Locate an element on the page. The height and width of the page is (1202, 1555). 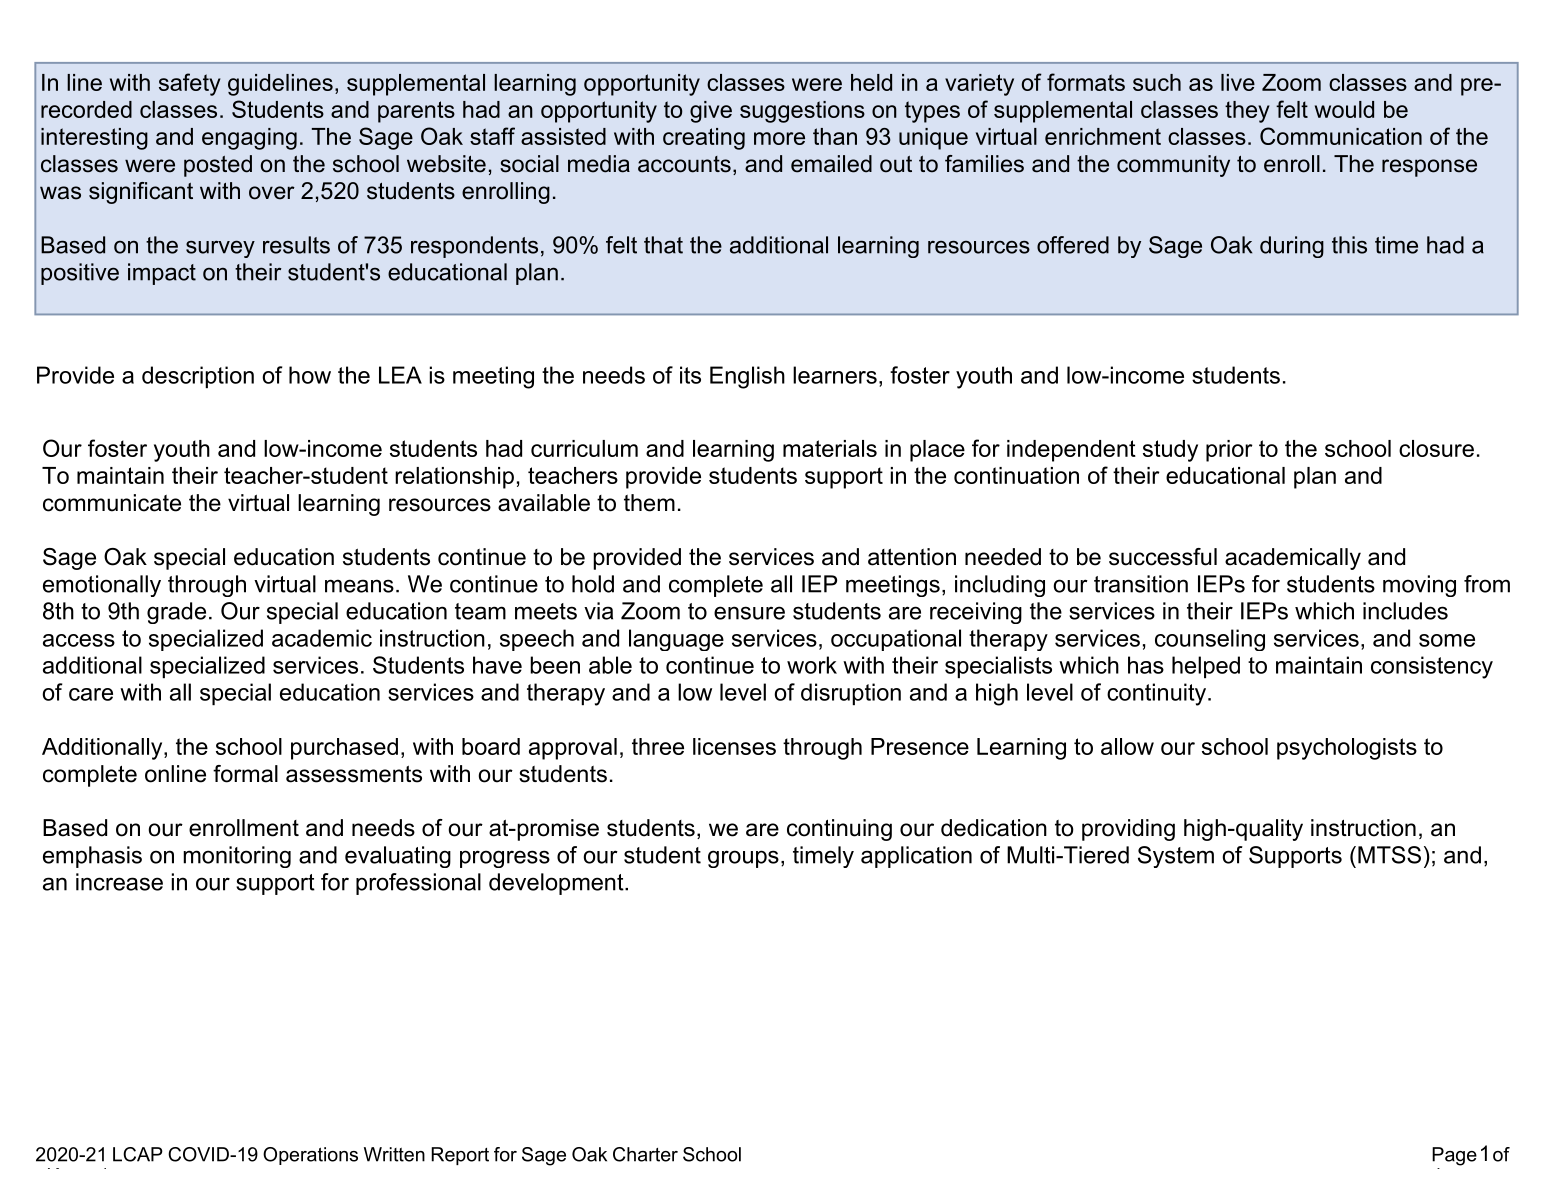
suggestions is located at coordinates (802, 112).
